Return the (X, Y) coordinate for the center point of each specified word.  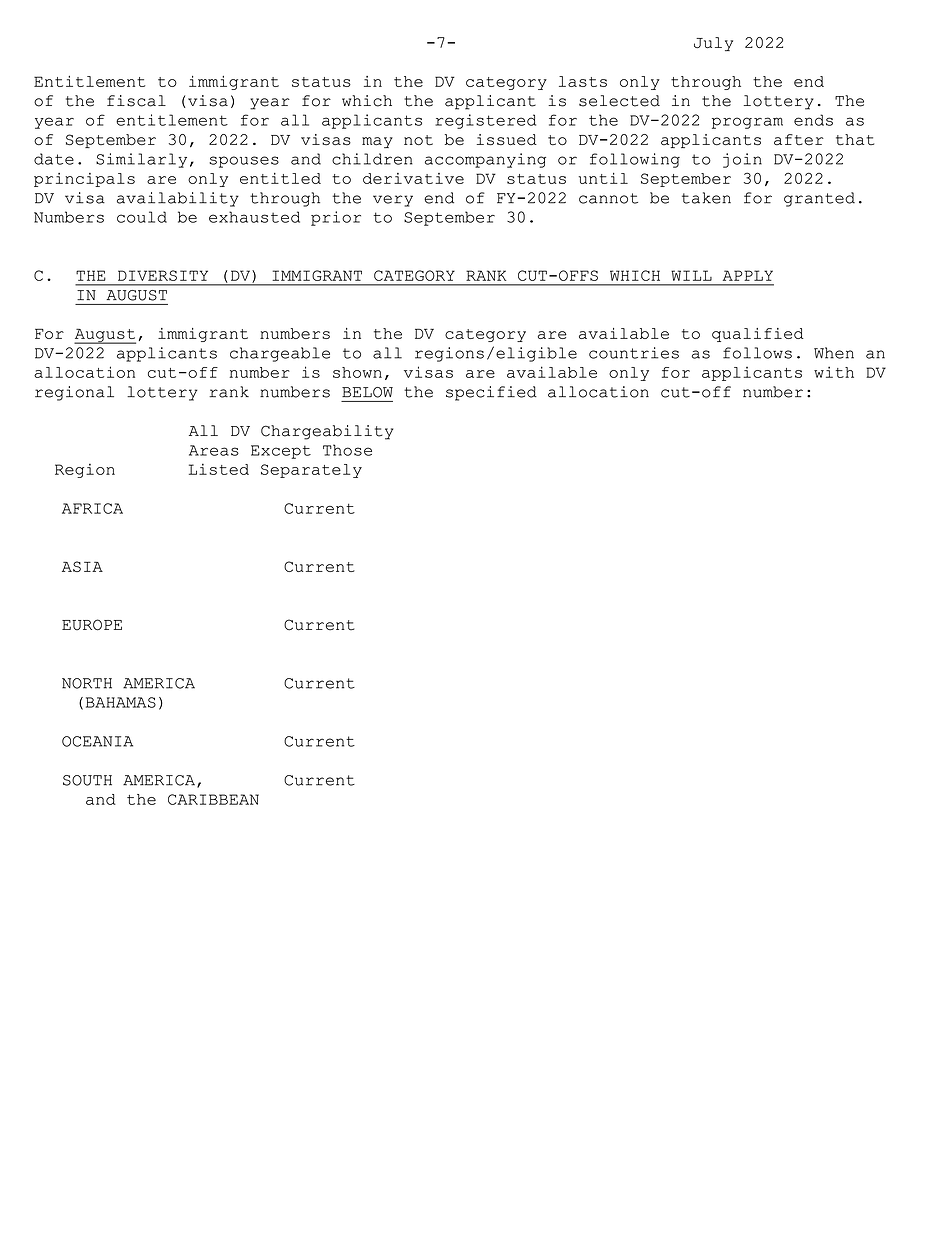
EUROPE (92, 625)
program (747, 123)
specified (491, 393)
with (834, 372)
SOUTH (87, 780)
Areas (214, 450)
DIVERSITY (163, 275)
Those (347, 450)
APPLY (748, 275)
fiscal (136, 101)
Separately (311, 471)
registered (485, 121)
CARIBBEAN (213, 799)
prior (336, 218)
